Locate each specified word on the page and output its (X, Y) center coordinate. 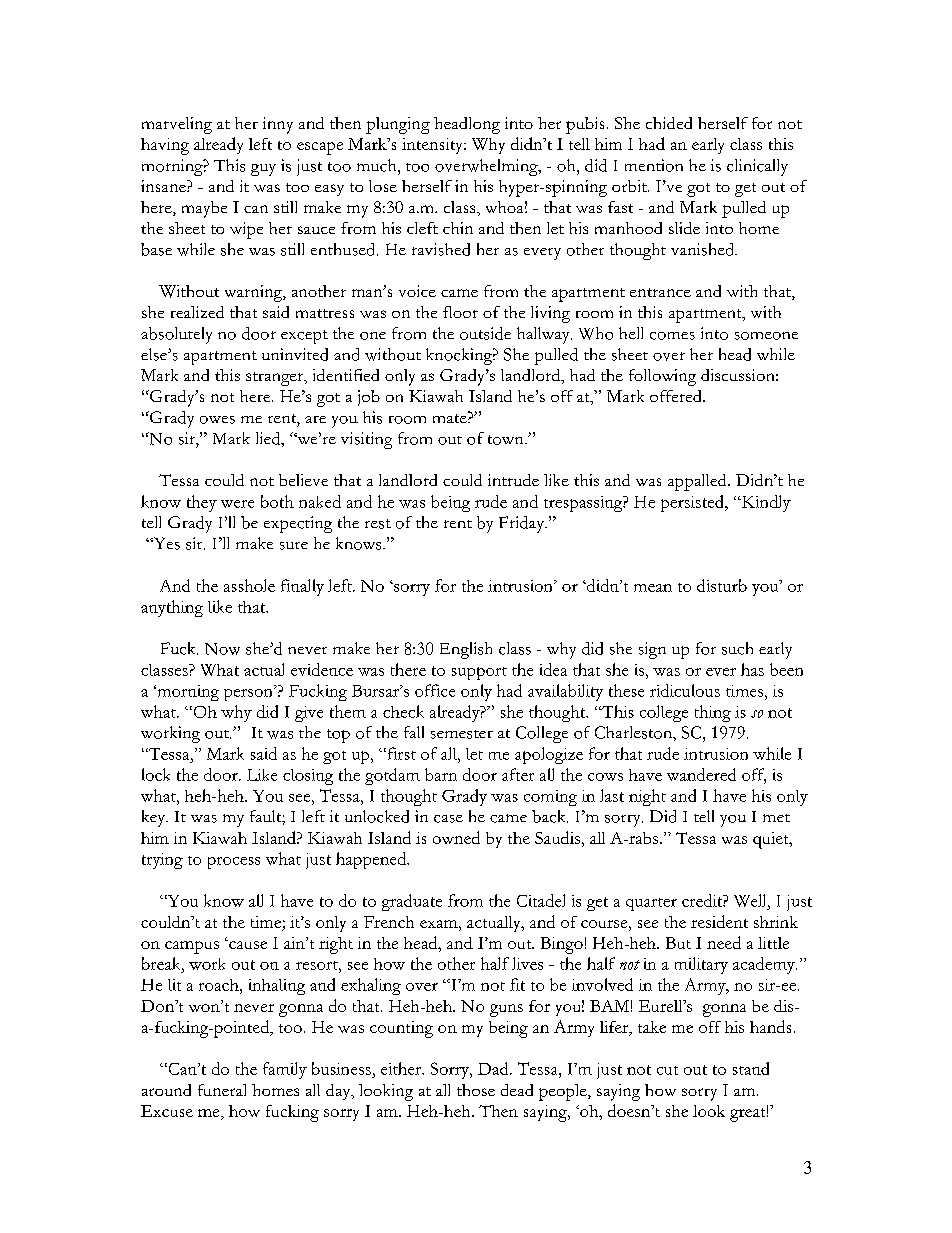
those (476, 1090)
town (507, 440)
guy (263, 170)
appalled (698, 482)
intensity (434, 146)
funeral (222, 1090)
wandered (701, 774)
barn (441, 774)
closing (308, 777)
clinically (757, 167)
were (237, 504)
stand (751, 1068)
